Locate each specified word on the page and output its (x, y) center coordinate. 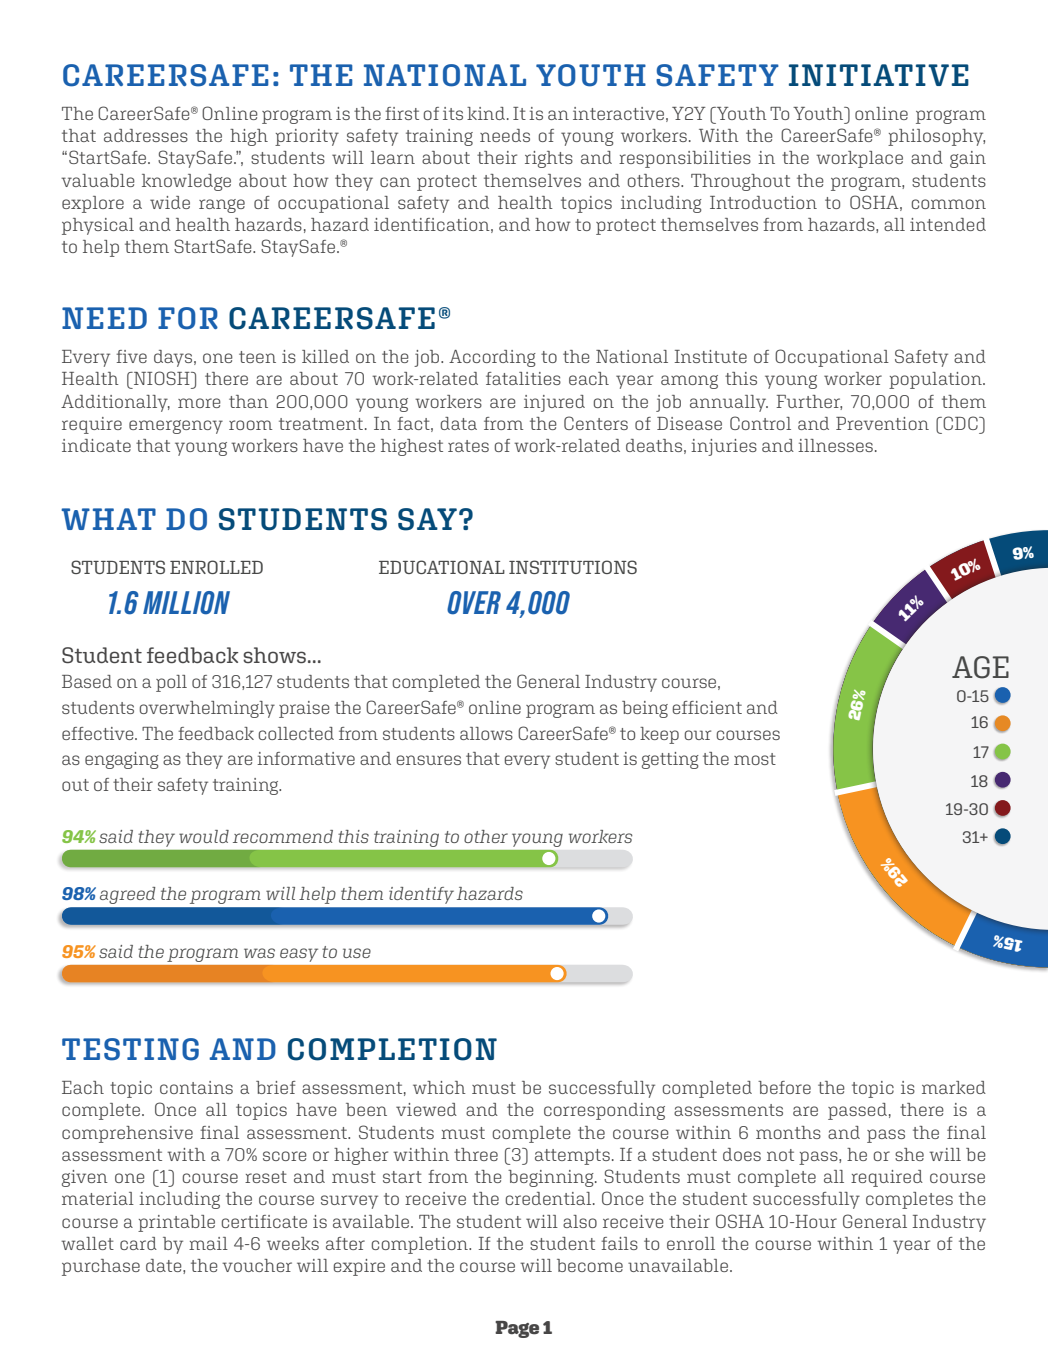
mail (208, 1243)
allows (486, 733)
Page (517, 1329)
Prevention (882, 423)
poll (171, 683)
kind (486, 113)
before (784, 1087)
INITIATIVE (879, 75)
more (199, 403)
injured (554, 403)
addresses (146, 135)
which (439, 1087)
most (755, 759)
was (259, 953)
